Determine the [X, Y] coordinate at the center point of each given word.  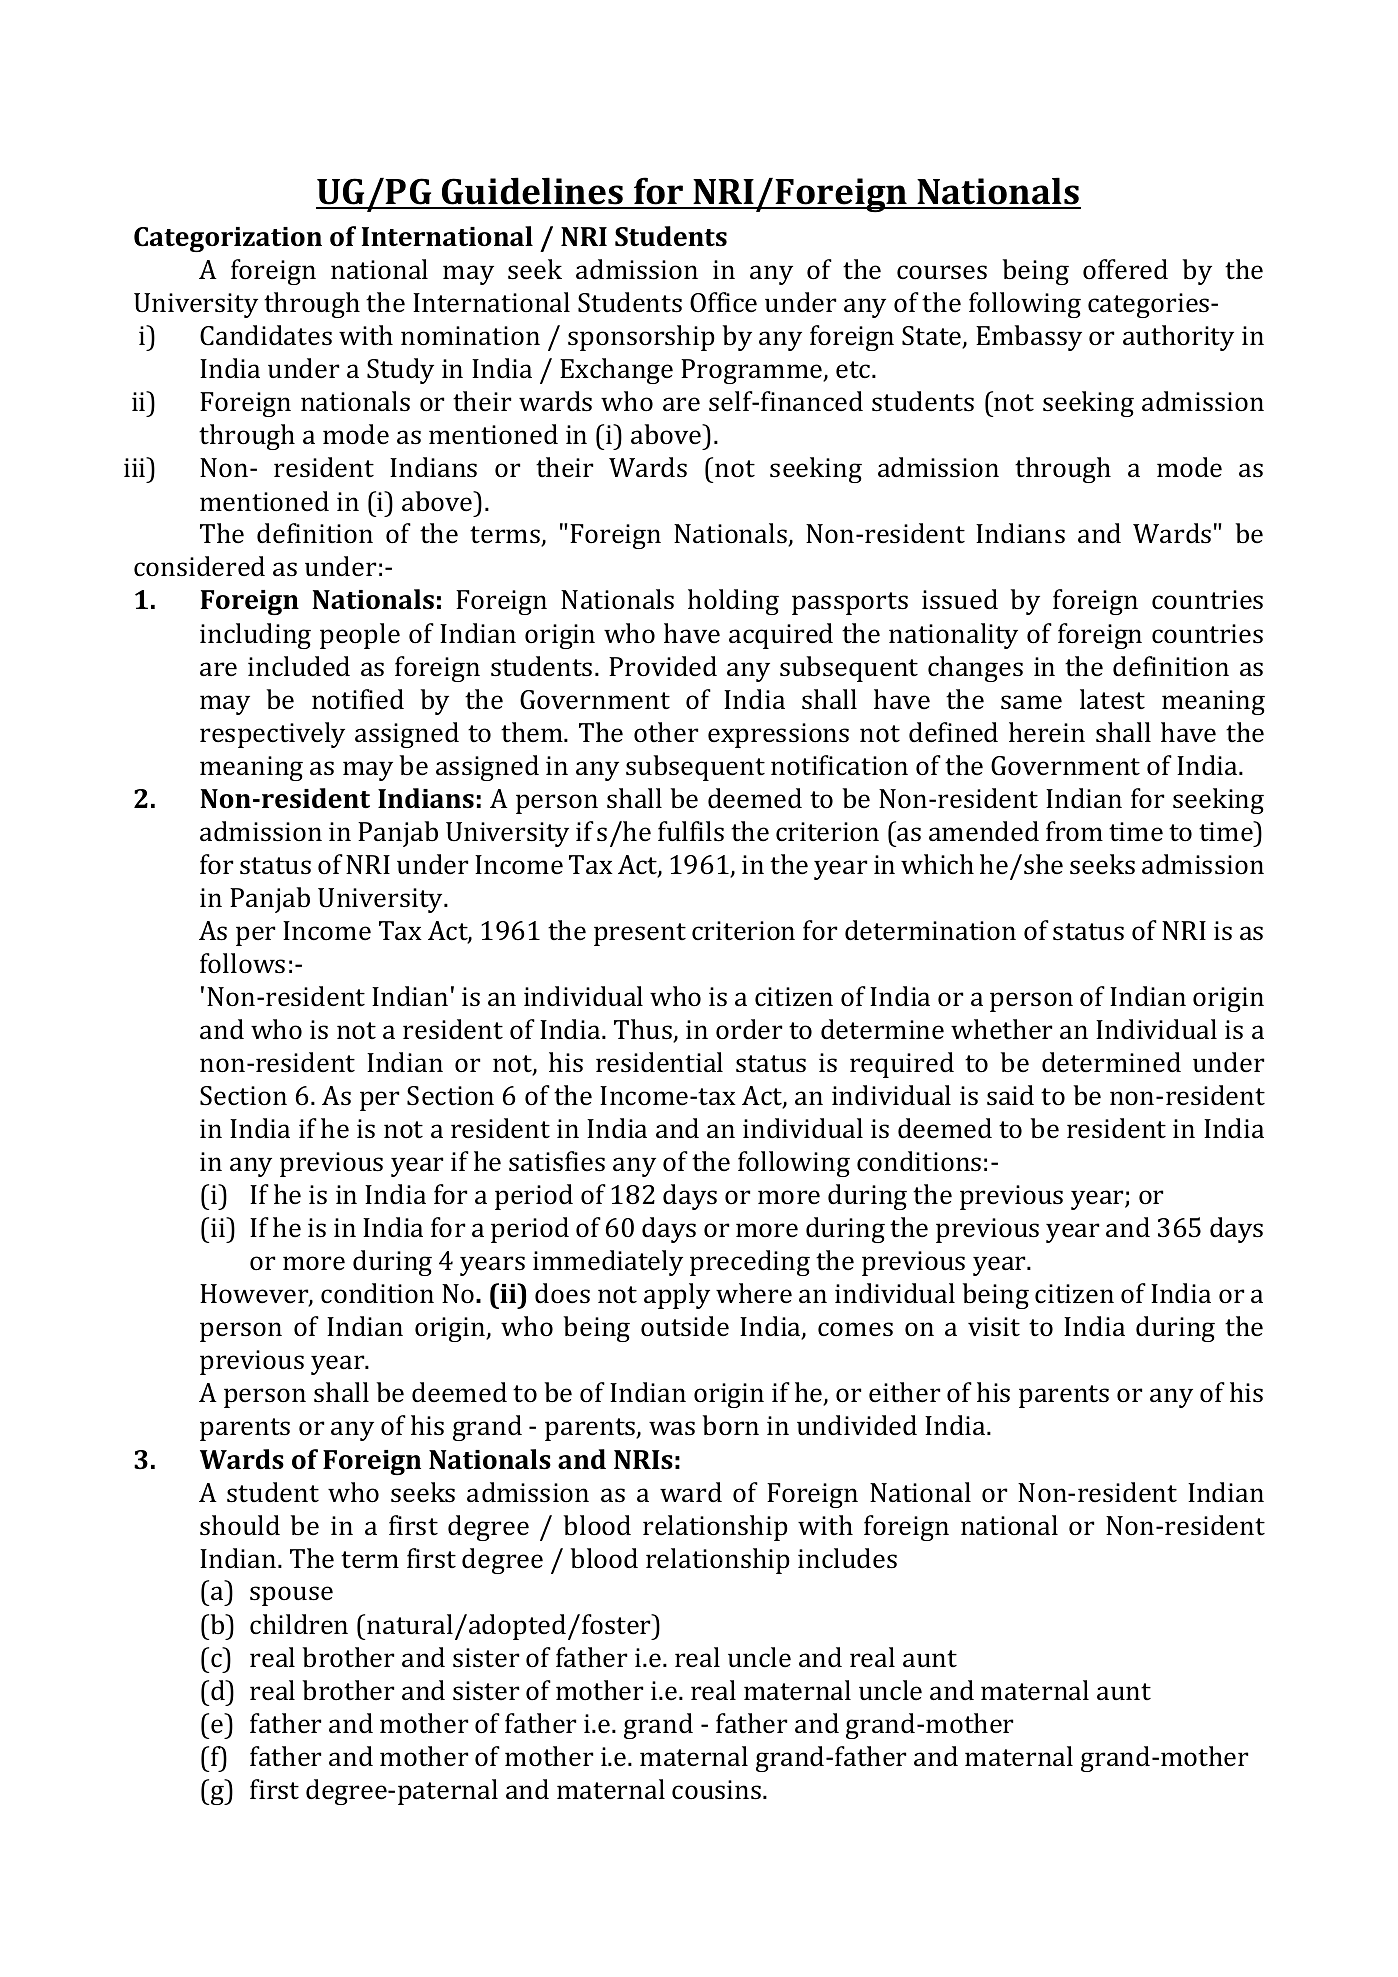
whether [1001, 1029]
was [672, 1428]
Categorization [228, 239]
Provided [663, 666]
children [299, 1624]
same [1031, 702]
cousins [718, 1790]
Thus [644, 1030]
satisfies [557, 1161]
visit [994, 1327]
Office [723, 302]
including [255, 636]
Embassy [1029, 338]
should [240, 1525]
